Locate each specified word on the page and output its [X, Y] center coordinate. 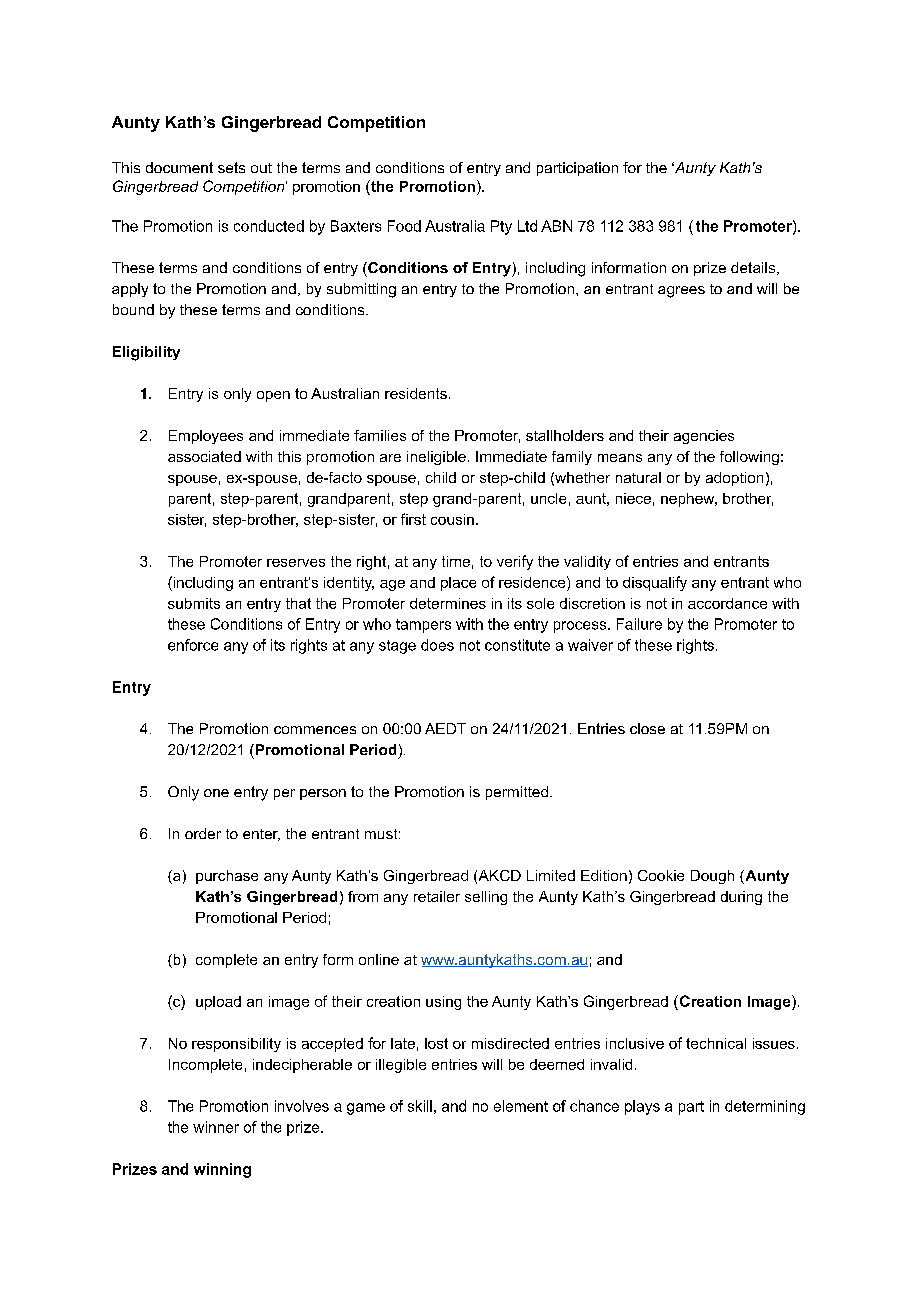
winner [216, 1127]
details [754, 268]
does [437, 645]
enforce [193, 645]
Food [404, 226]
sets [231, 167]
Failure [639, 624]
